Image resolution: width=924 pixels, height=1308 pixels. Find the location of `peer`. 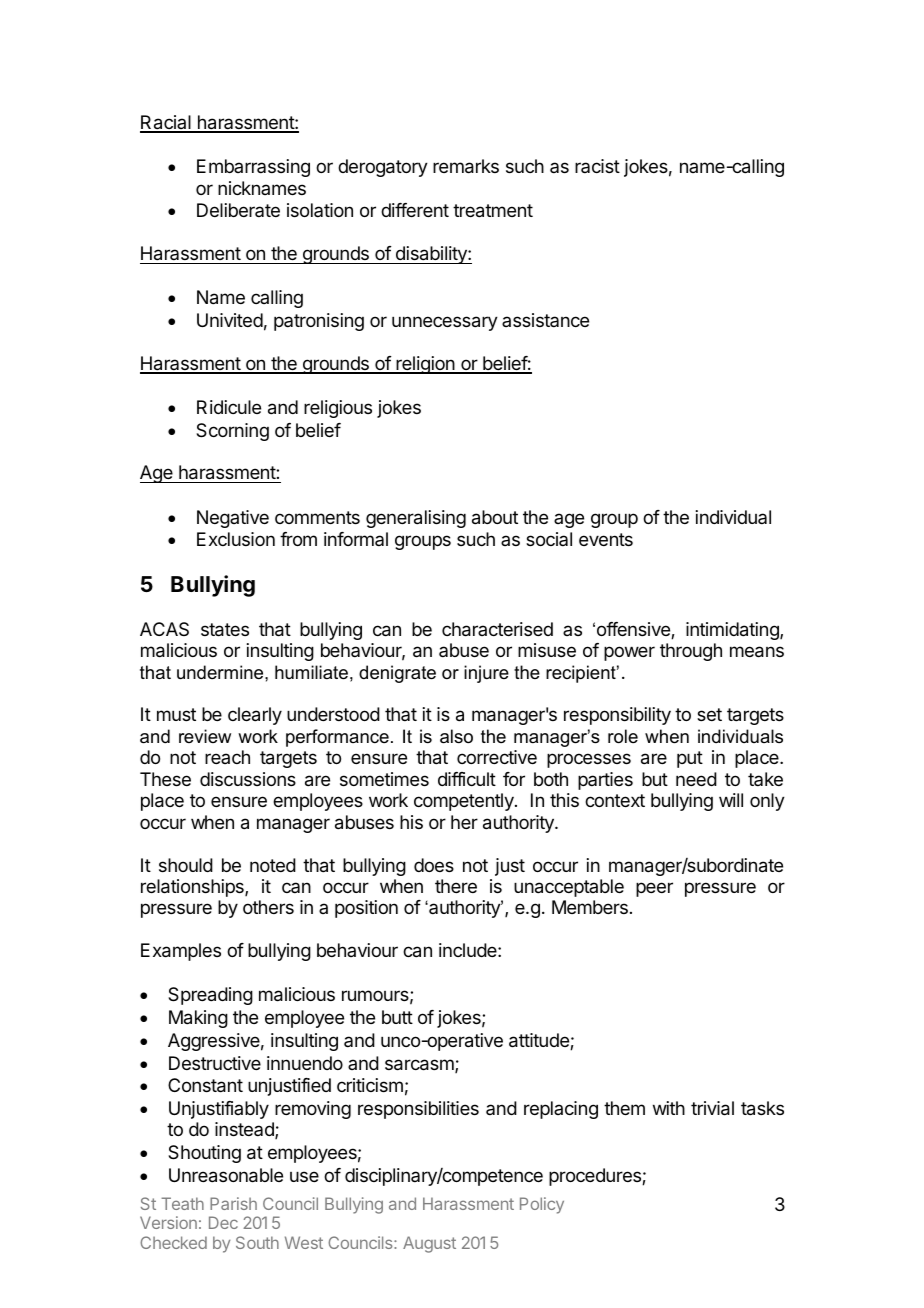

peer is located at coordinates (654, 889).
